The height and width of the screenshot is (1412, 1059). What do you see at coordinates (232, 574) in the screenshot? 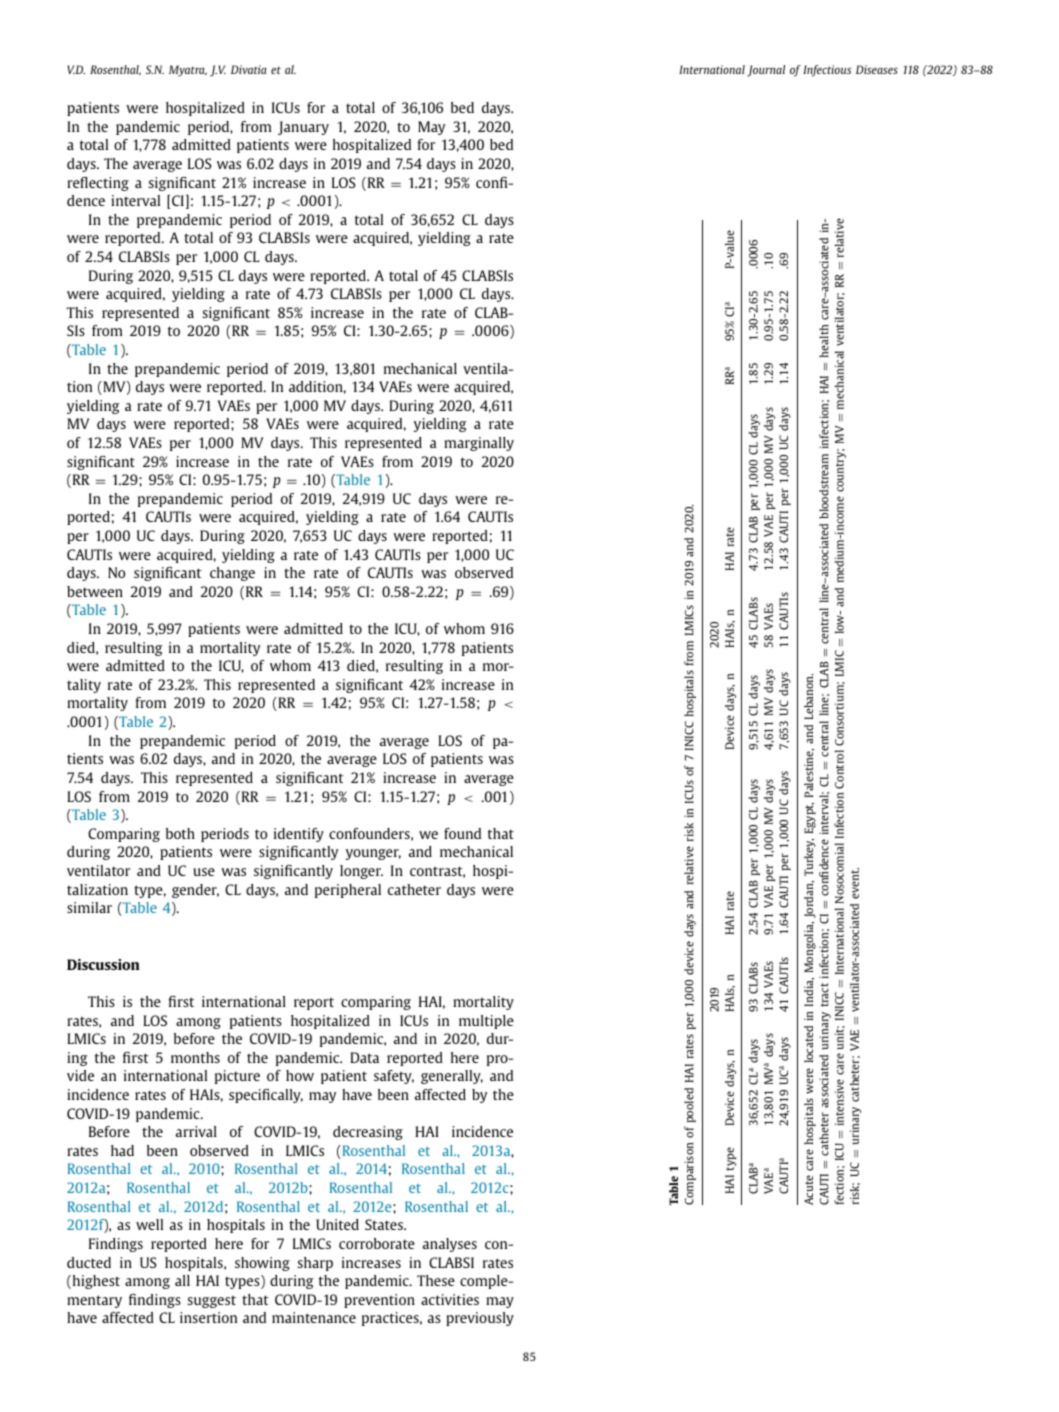
I see `change` at bounding box center [232, 574].
